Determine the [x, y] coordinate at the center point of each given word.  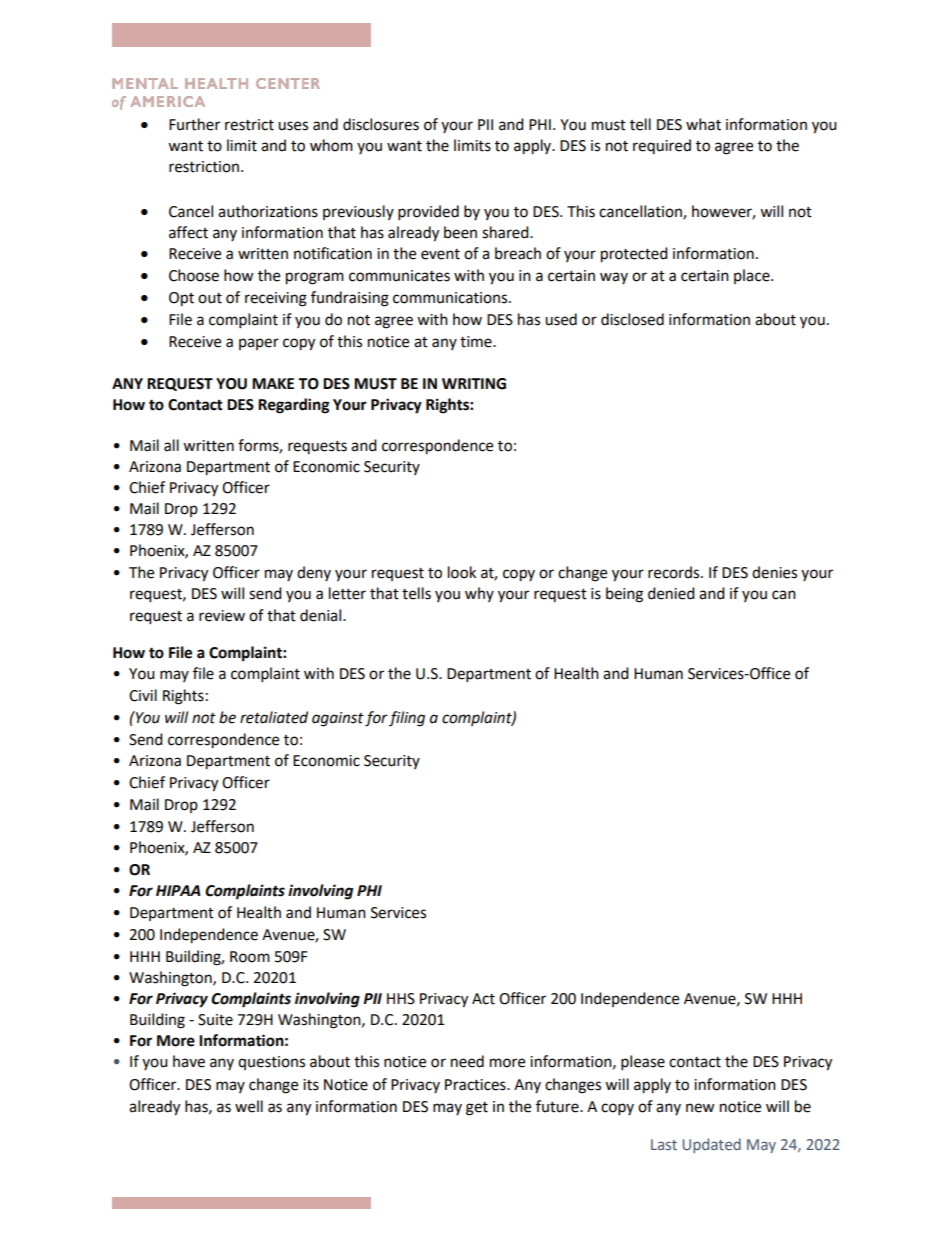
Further [194, 124]
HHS [401, 999]
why [479, 594]
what [703, 124]
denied [671, 593]
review [222, 616]
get [477, 1109]
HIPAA [178, 890]
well [249, 1106]
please [643, 1063]
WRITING [474, 384]
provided [428, 213]
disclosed [632, 319]
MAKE [273, 383]
